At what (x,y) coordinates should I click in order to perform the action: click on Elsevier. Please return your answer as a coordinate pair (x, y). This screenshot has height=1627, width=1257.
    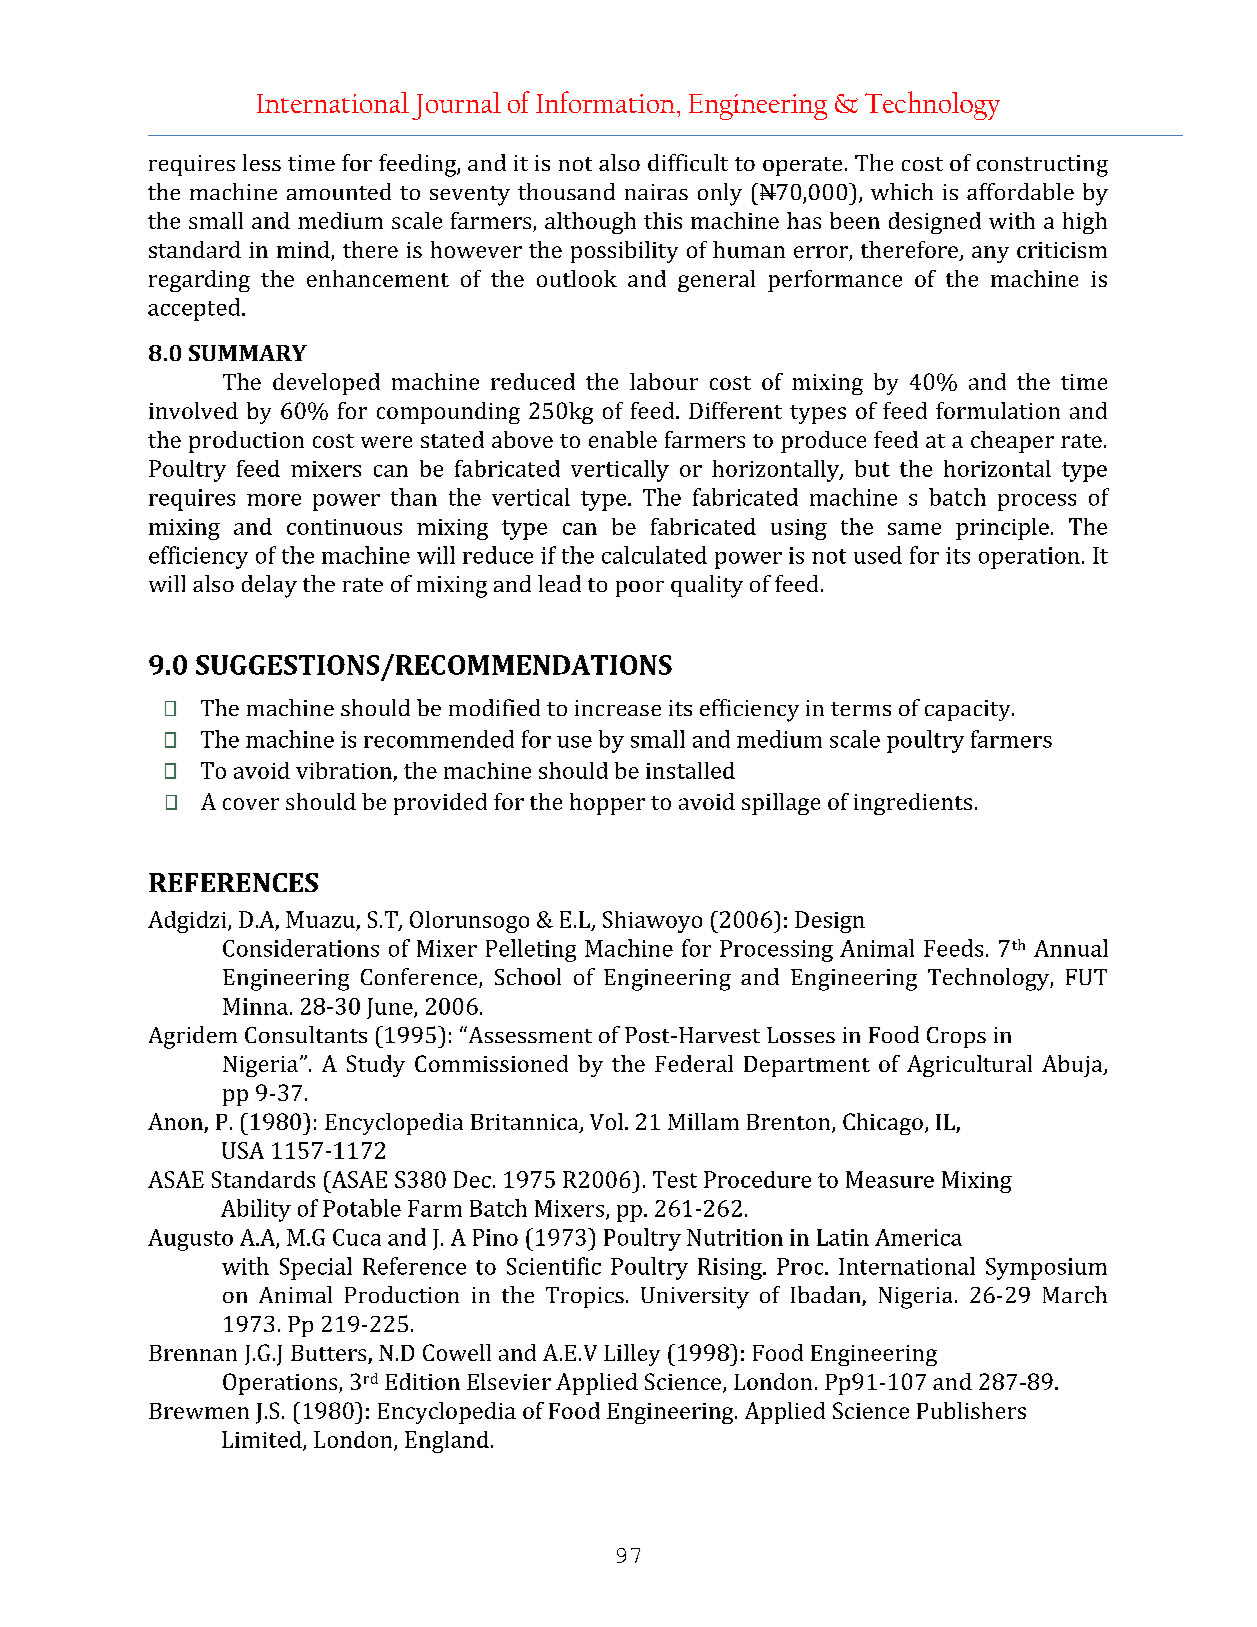
    Looking at the image, I should click on (509, 1381).
